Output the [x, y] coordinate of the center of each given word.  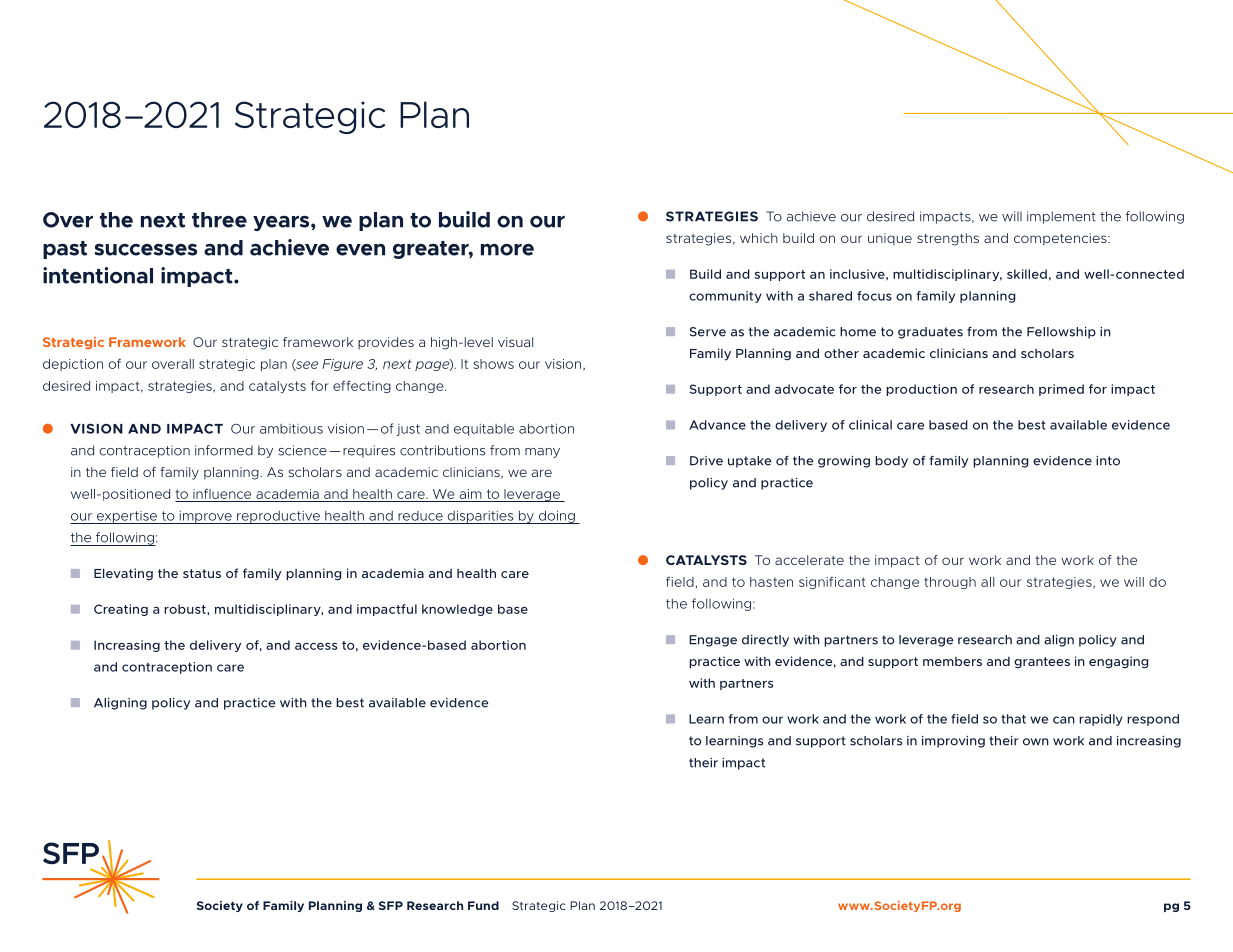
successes [145, 249]
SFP [391, 905]
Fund [483, 905]
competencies [1061, 239]
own [1036, 742]
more [507, 250]
